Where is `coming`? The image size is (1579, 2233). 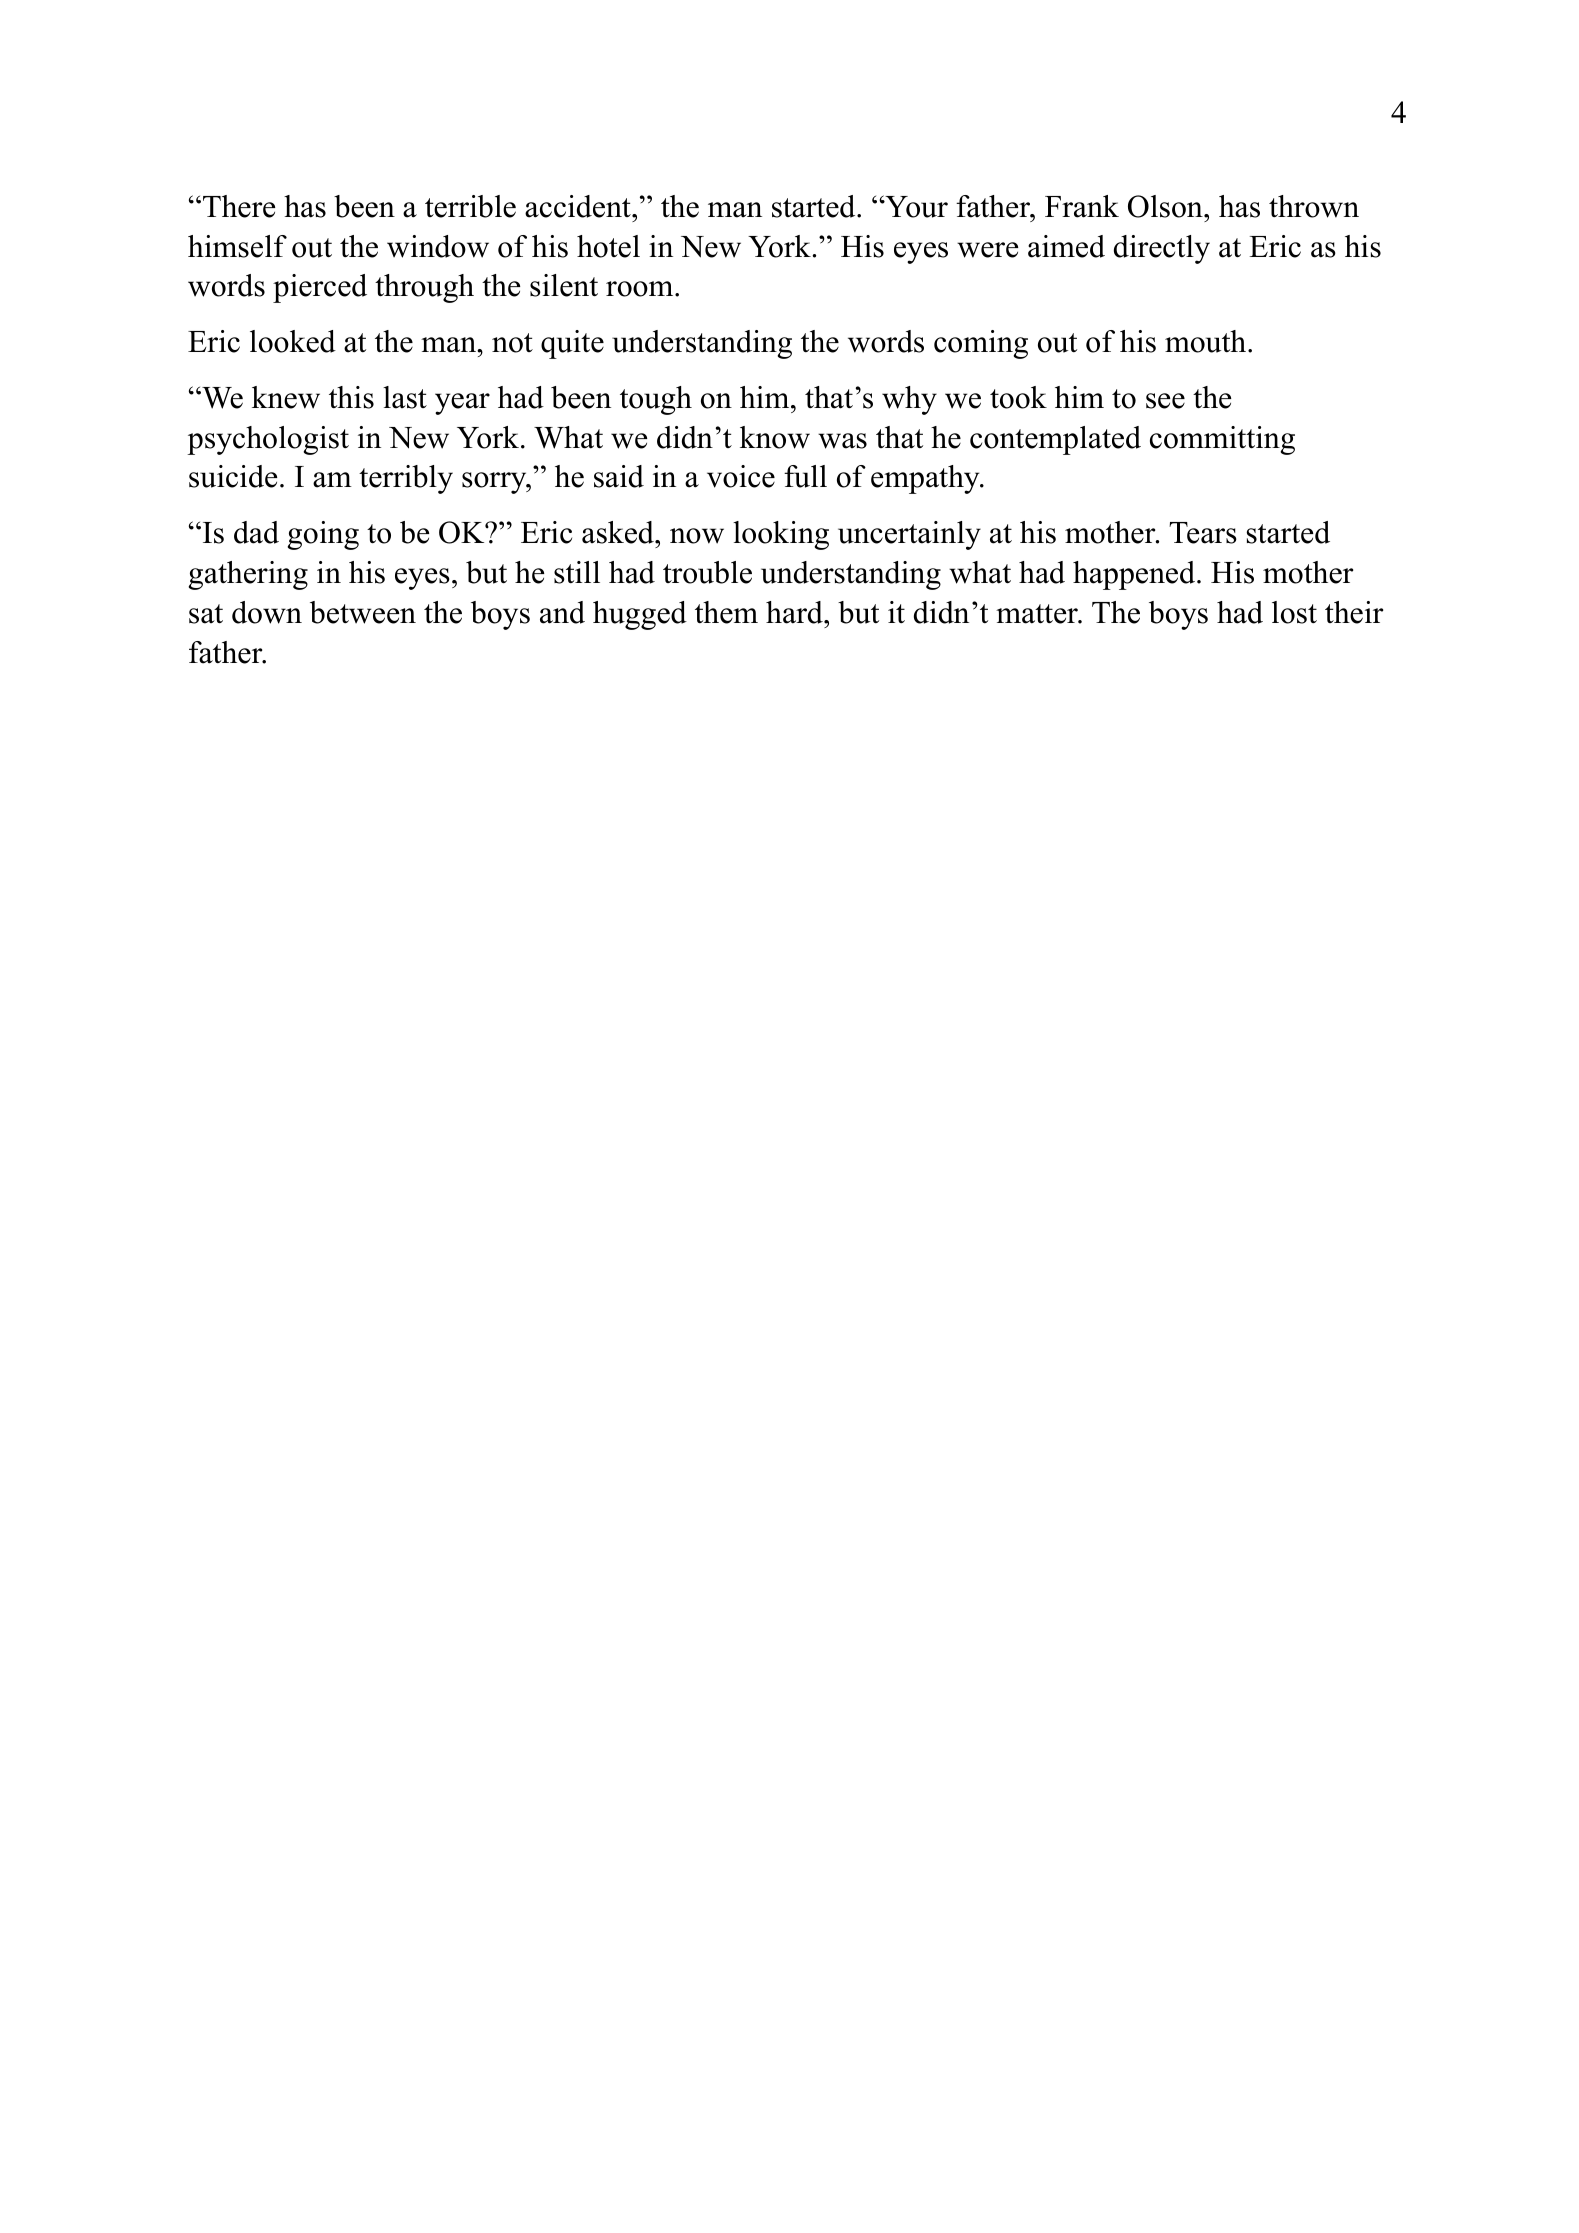 coming is located at coordinates (981, 344).
